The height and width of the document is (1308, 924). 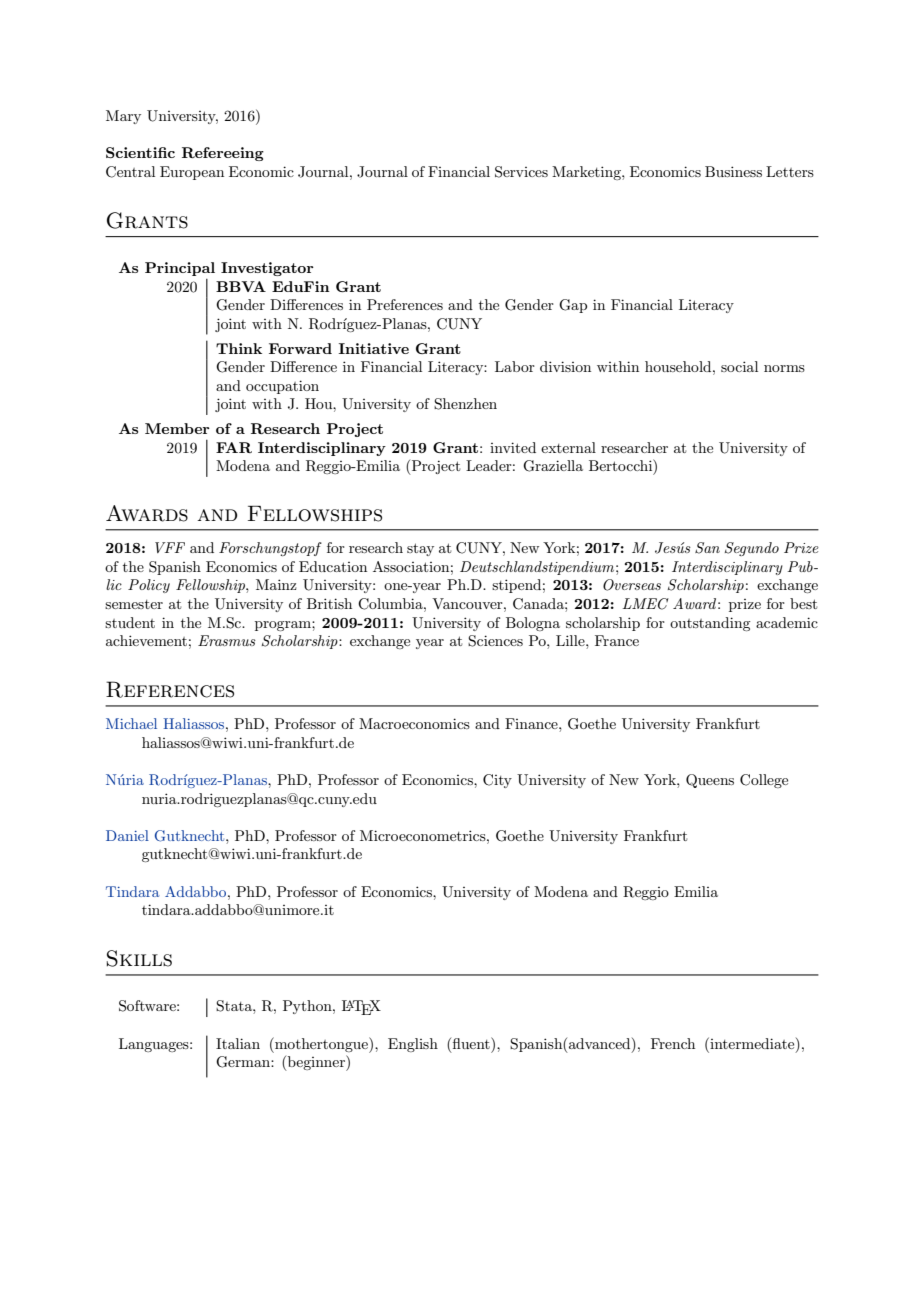 What do you see at coordinates (276, 584) in the document?
I see `Mainz` at bounding box center [276, 584].
